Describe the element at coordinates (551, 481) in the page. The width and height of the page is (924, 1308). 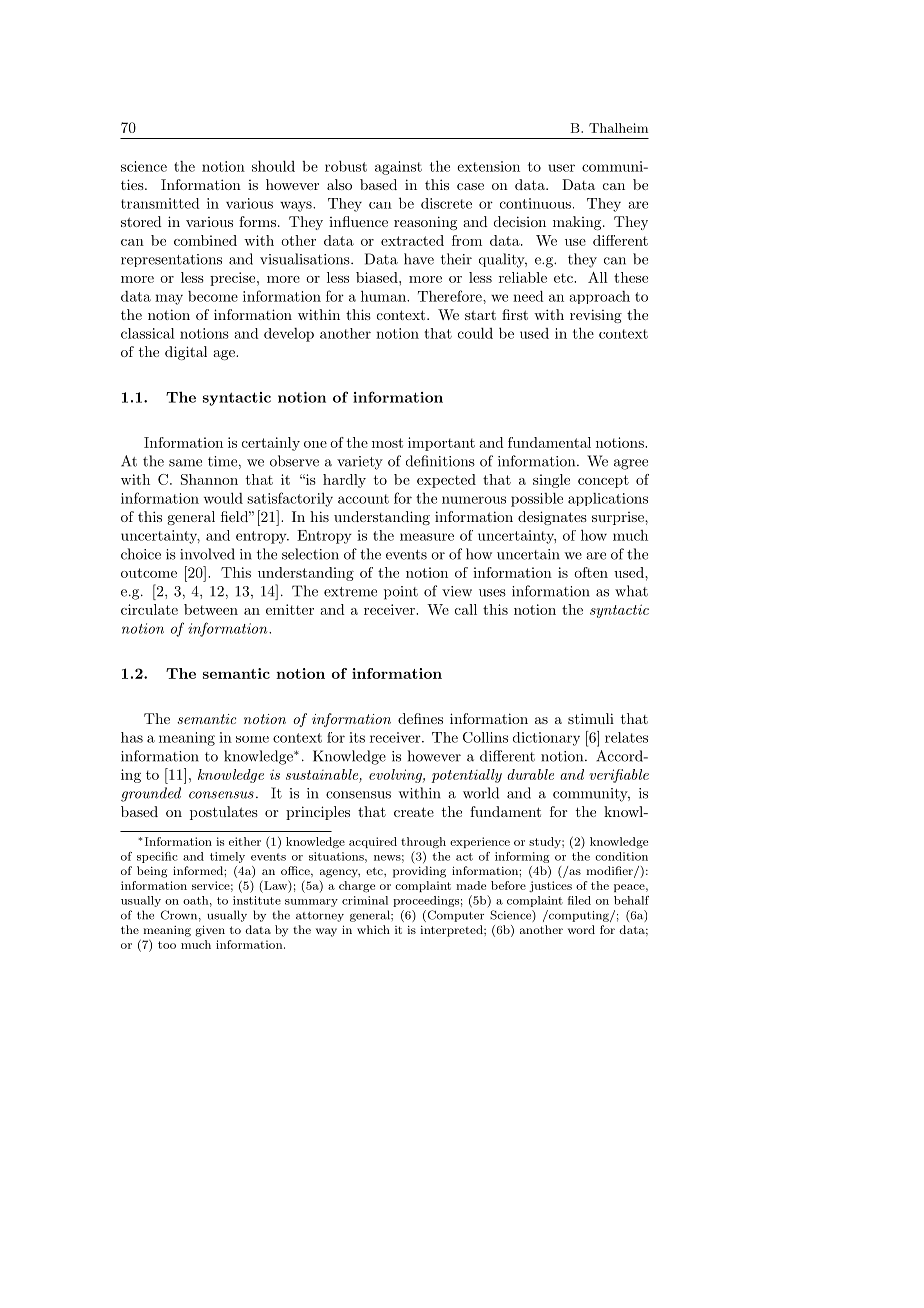
I see `single` at that location.
